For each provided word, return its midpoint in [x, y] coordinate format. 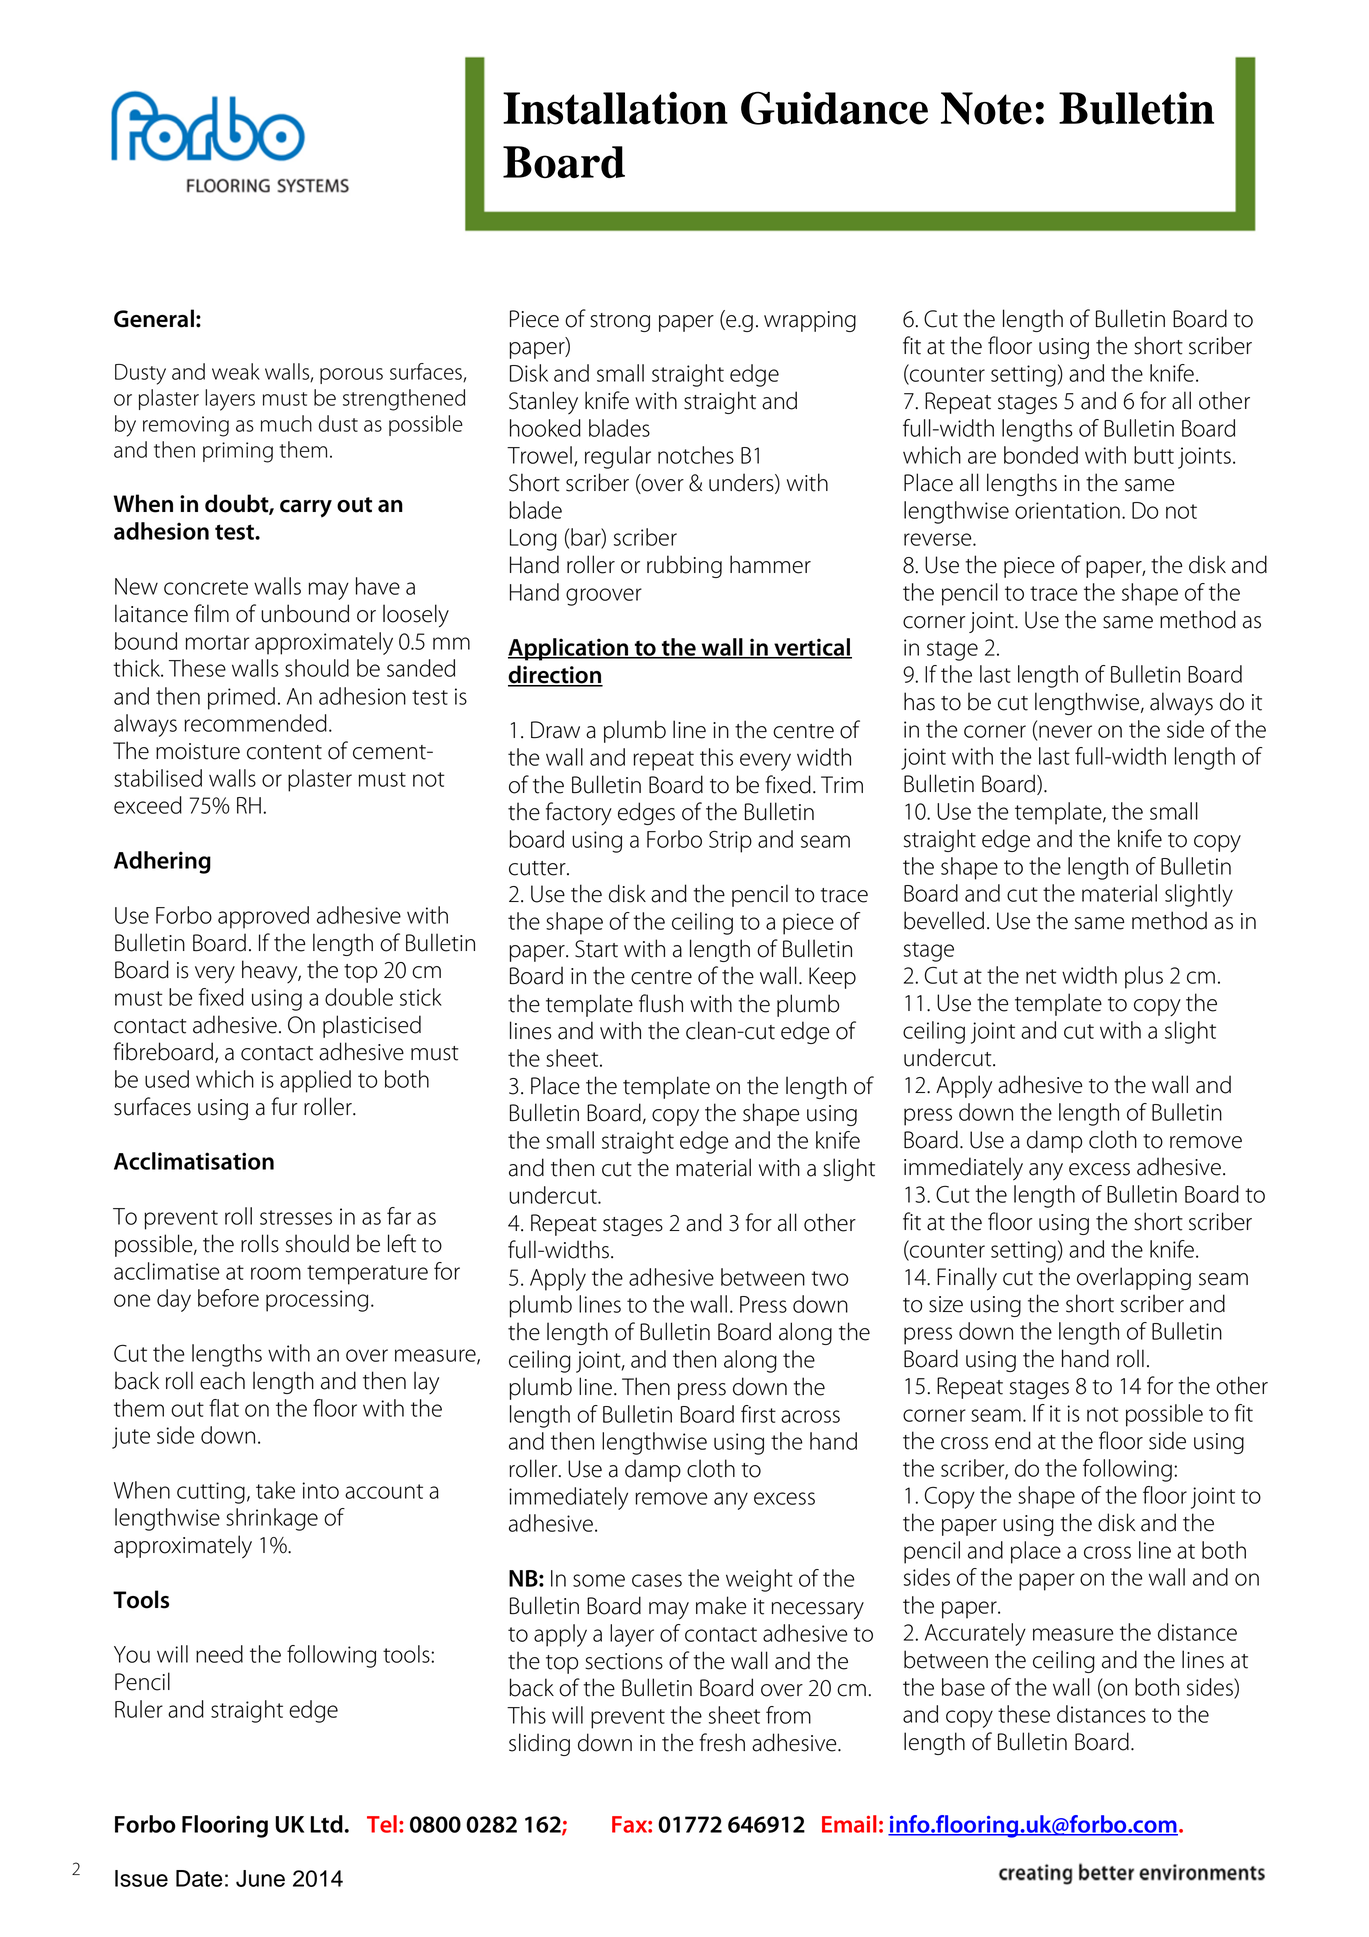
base [963, 1687]
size [946, 1304]
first [758, 1414]
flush [661, 1003]
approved [263, 917]
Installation [615, 108]
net [1041, 976]
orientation [1067, 510]
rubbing [684, 566]
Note [986, 108]
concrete [206, 587]
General [154, 318]
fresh [722, 1742]
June [260, 1878]
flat [224, 1408]
